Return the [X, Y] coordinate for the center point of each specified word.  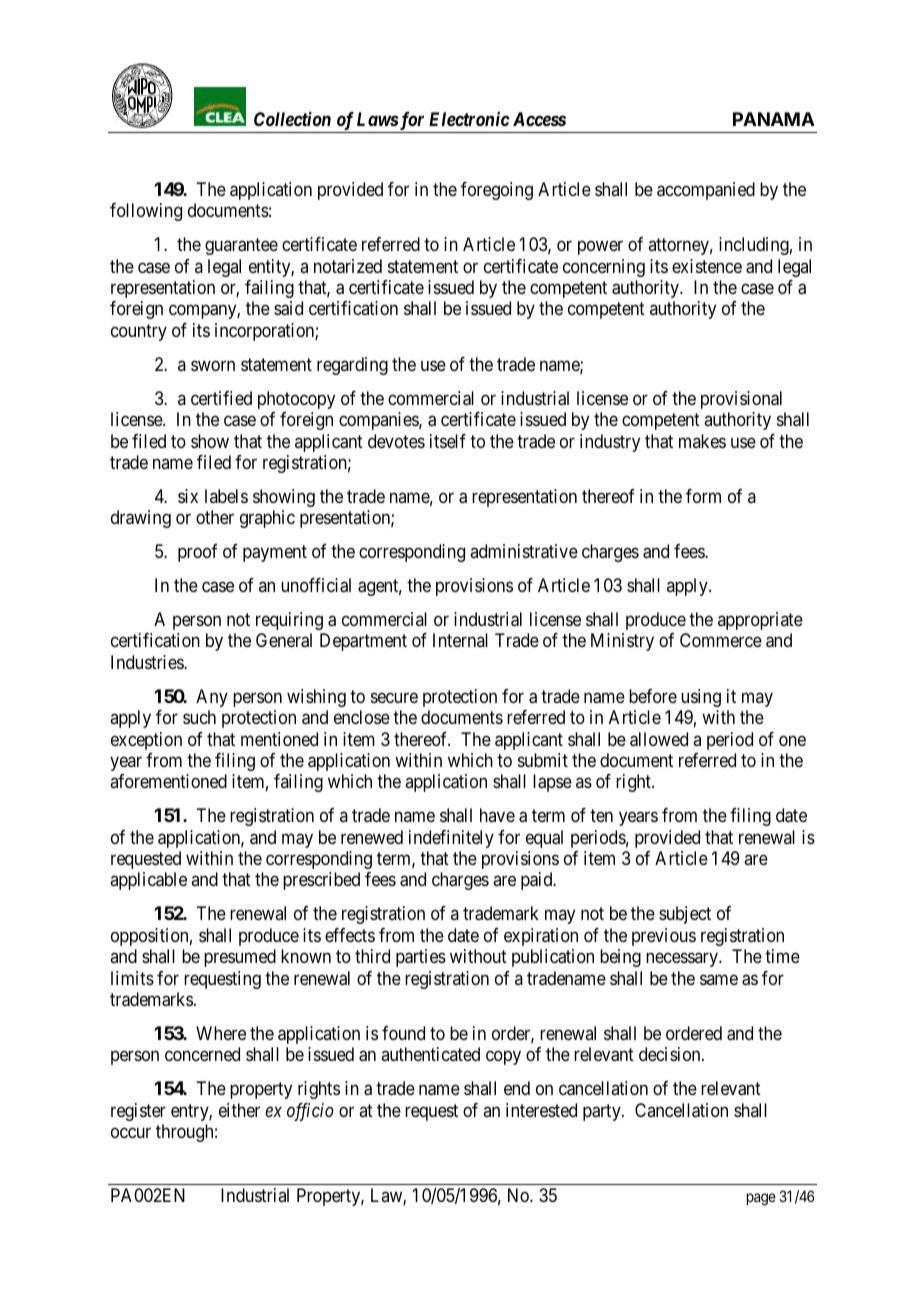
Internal [460, 640]
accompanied [706, 191]
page [761, 1199]
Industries [148, 662]
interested [541, 1110]
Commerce [721, 640]
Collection [292, 119]
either [239, 1110]
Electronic [469, 119]
